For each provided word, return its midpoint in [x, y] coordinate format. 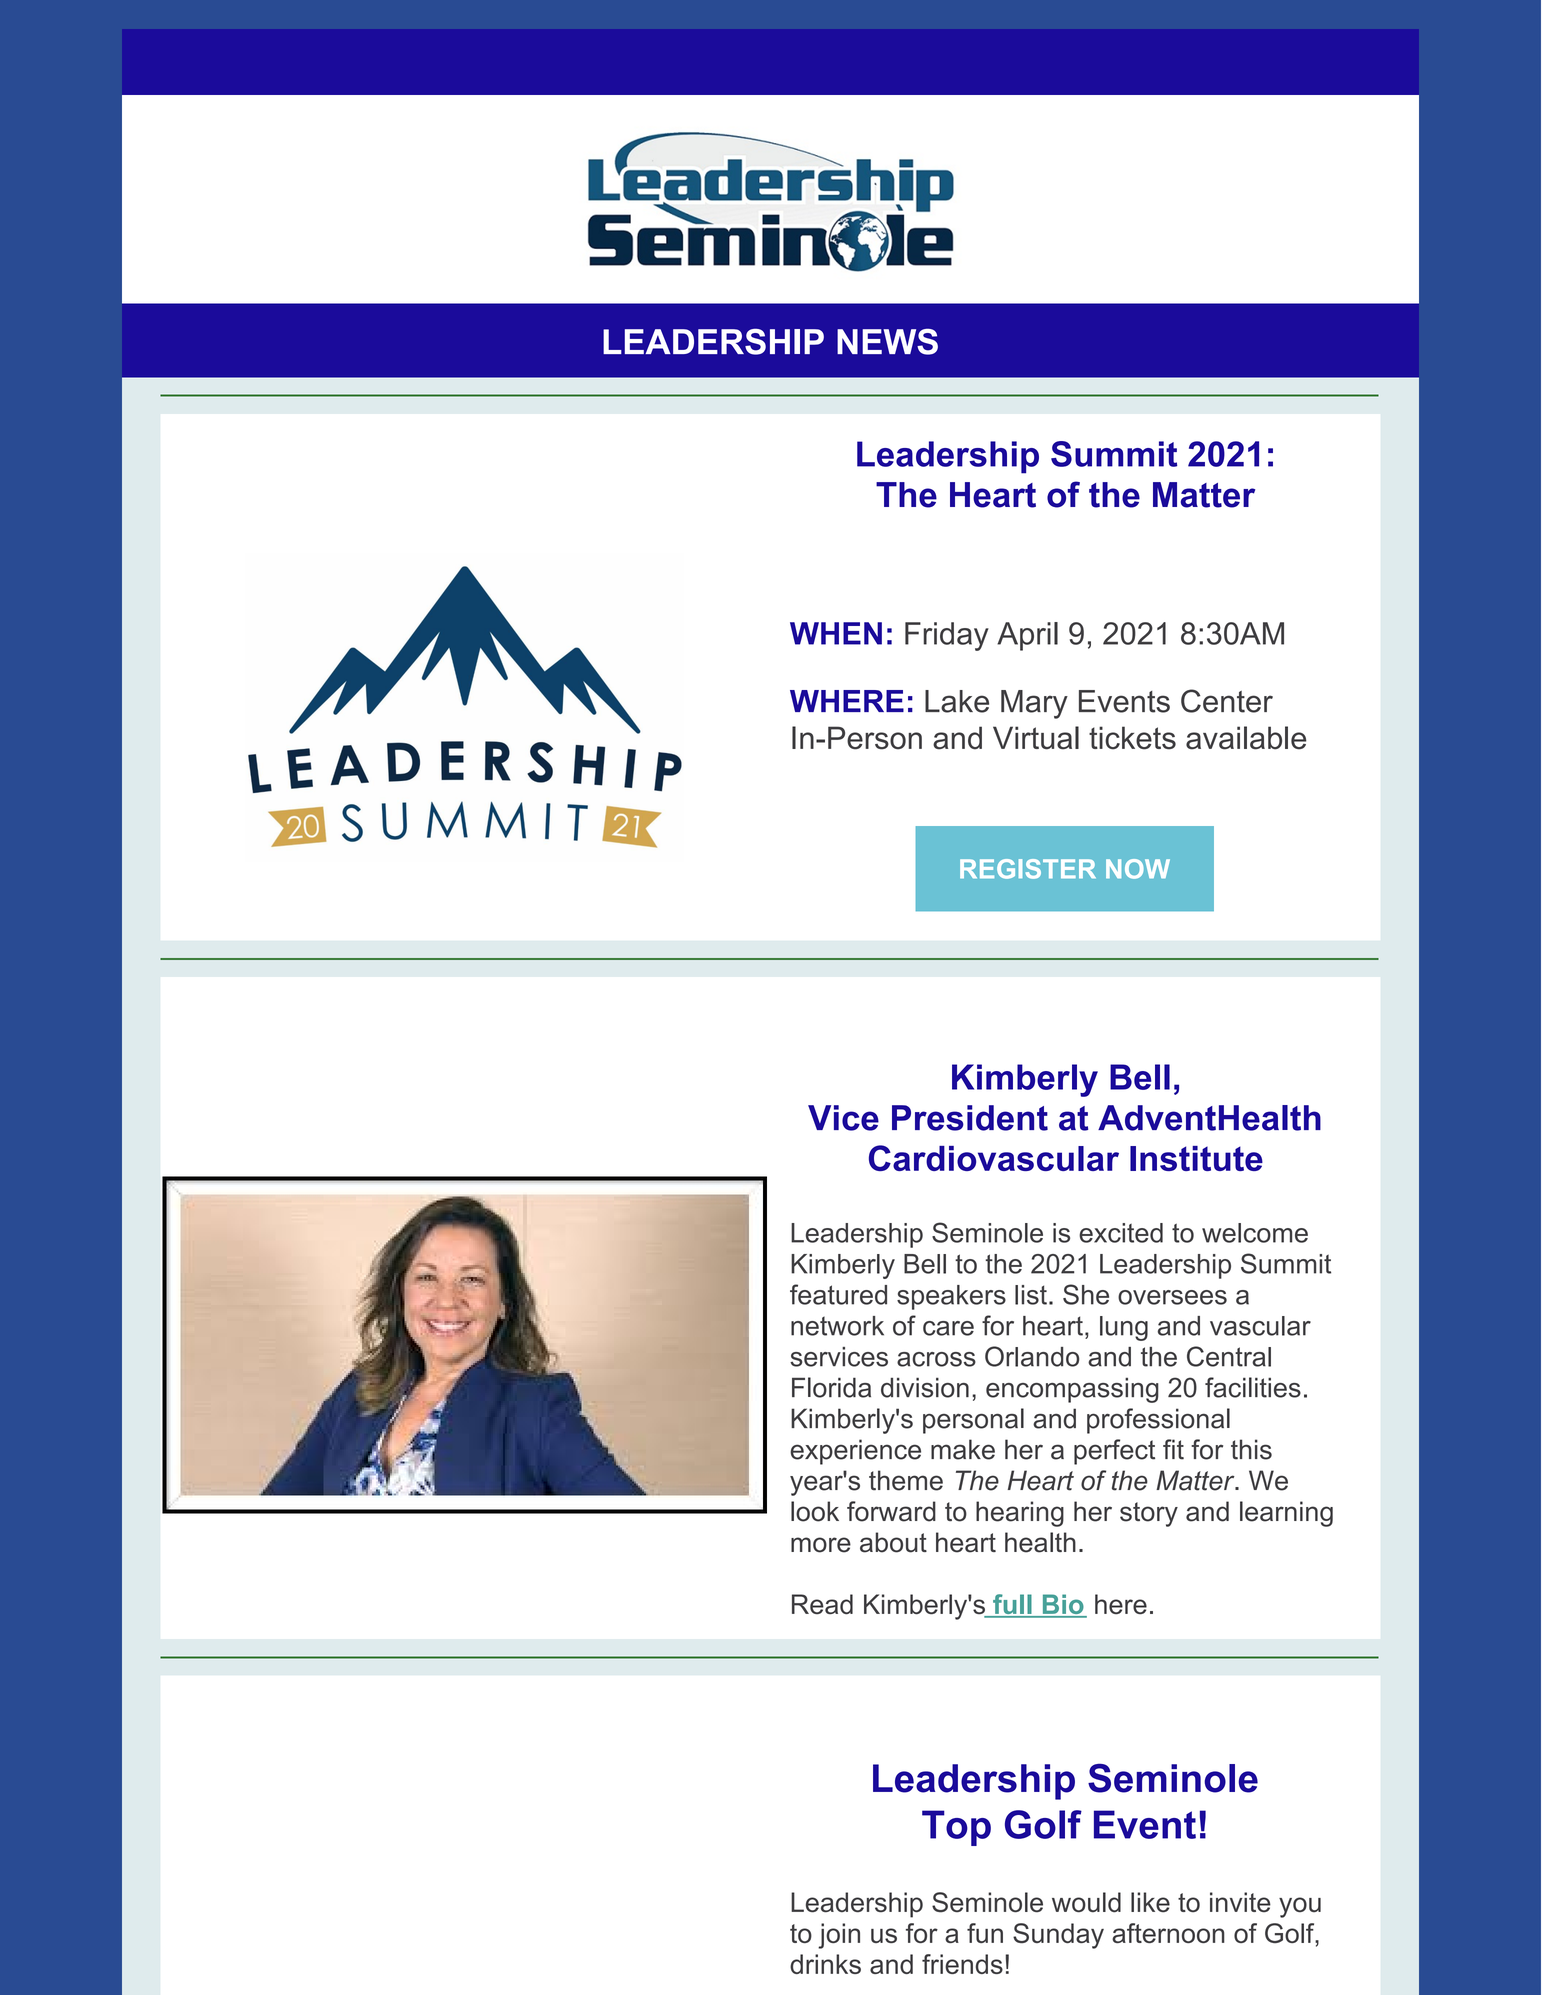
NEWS [887, 342]
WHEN [836, 633]
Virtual [1036, 738]
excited [1121, 1233]
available [1246, 738]
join [839, 1936]
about [893, 1542]
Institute [1196, 1158]
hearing [1020, 1514]
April [1027, 636]
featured [838, 1294]
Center [1227, 701]
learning [1286, 1514]
